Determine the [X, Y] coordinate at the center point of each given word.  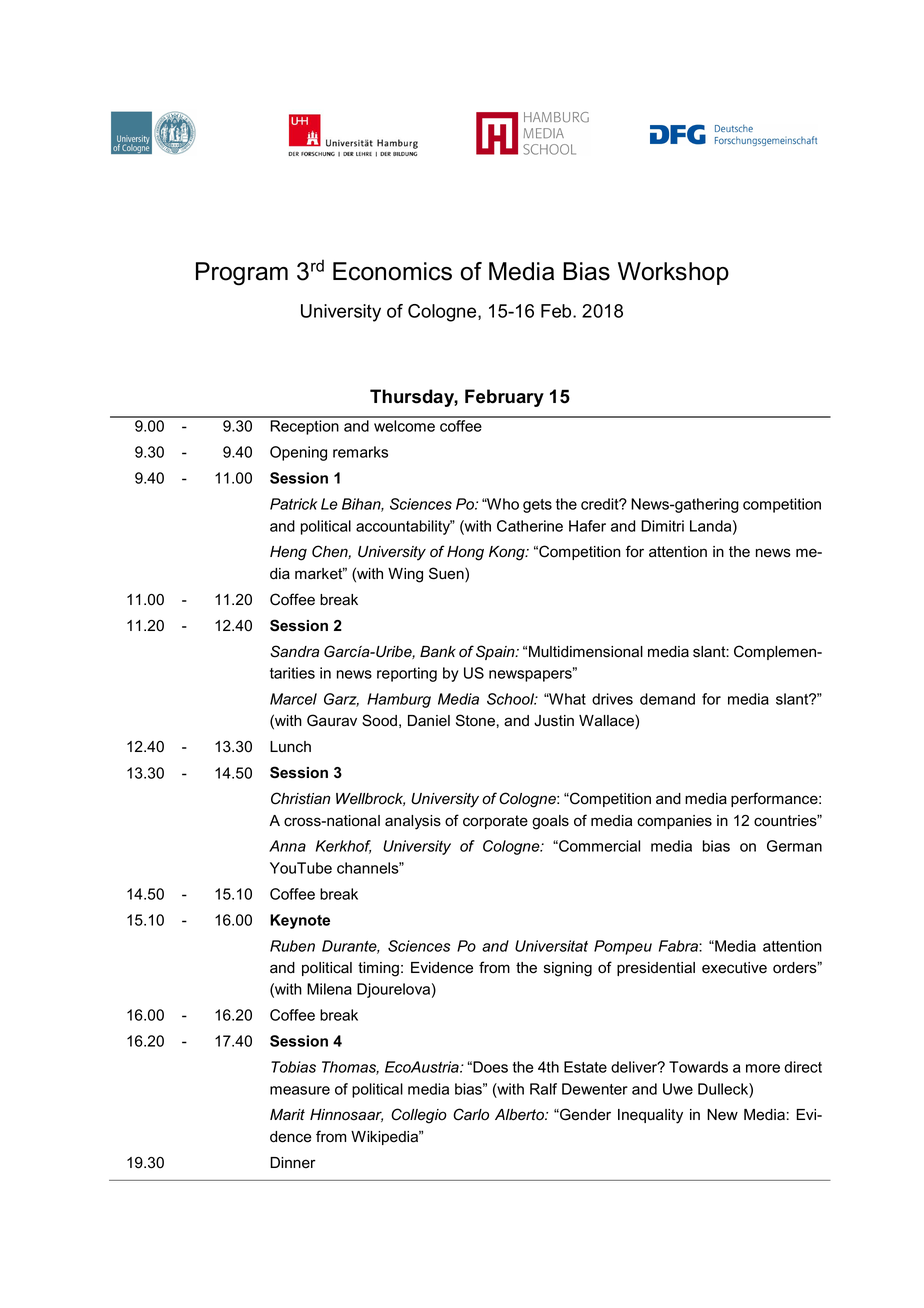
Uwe [678, 1089]
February [504, 398]
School [512, 699]
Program [242, 274]
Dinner [293, 1163]
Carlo [471, 1114]
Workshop [673, 273]
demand [667, 699]
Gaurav [332, 720]
